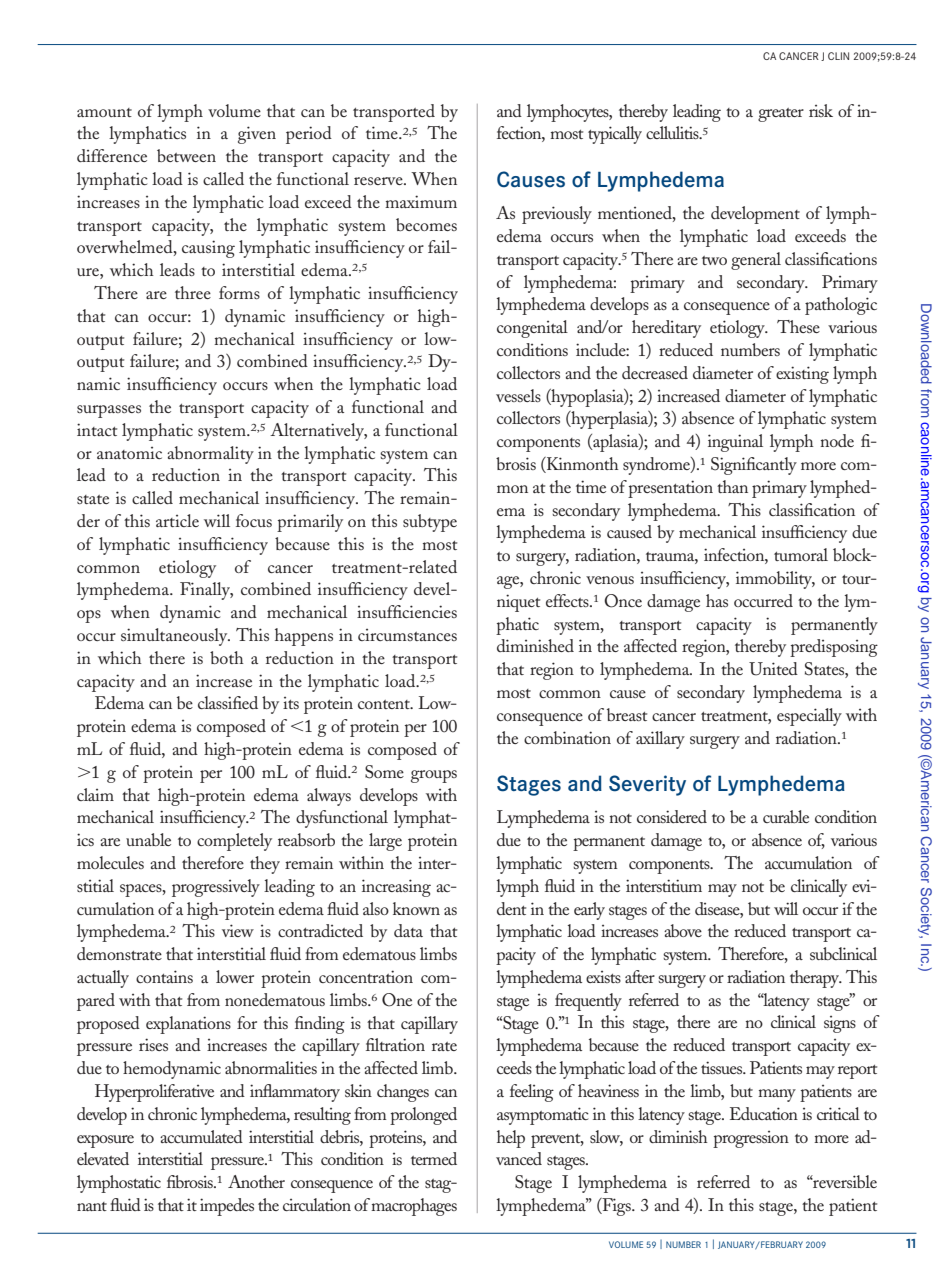  Describe the element at coordinates (177, 520) in the screenshot. I see `article` at that location.
